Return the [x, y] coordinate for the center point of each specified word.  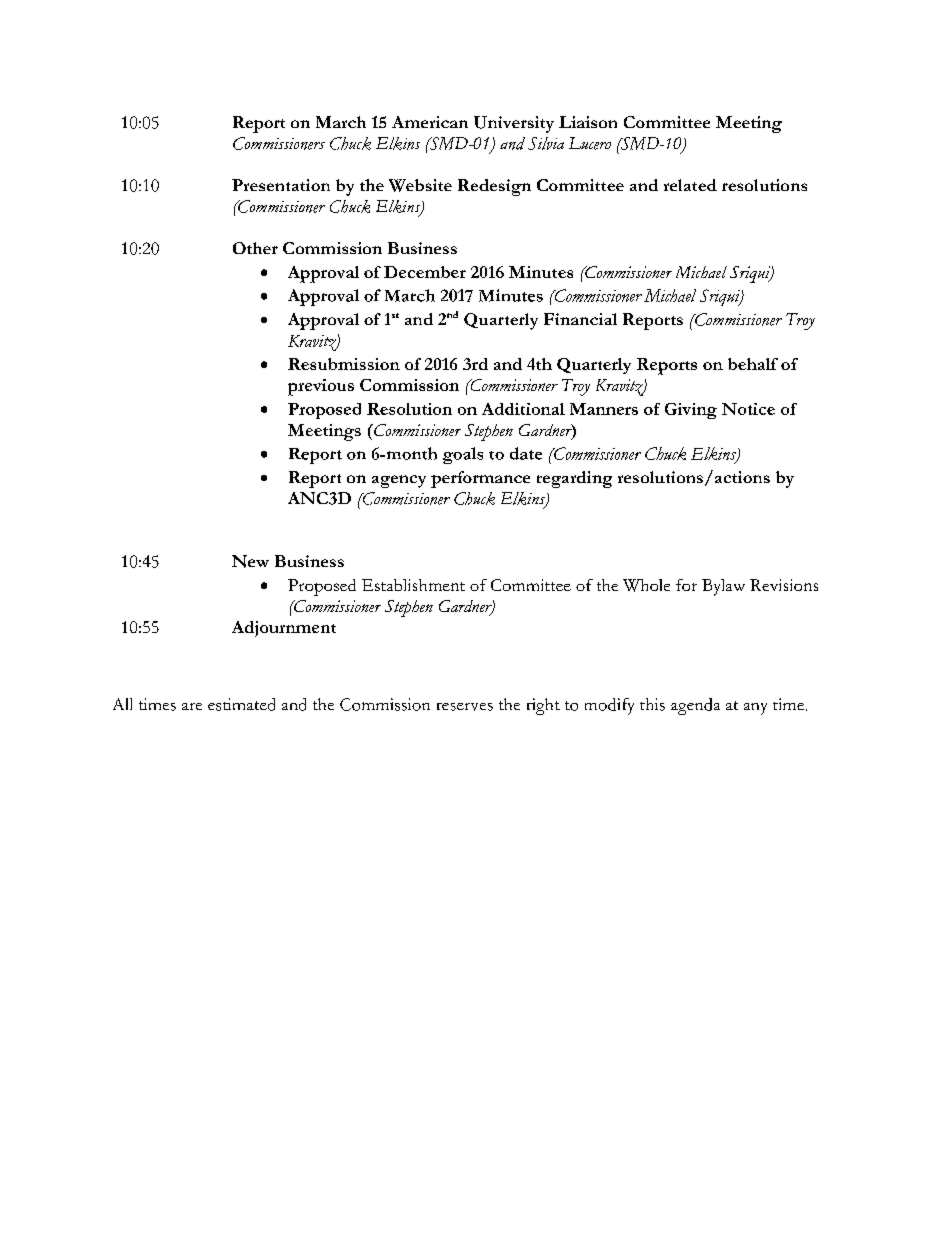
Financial [580, 319]
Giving [691, 411]
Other [255, 248]
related [690, 185]
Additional [523, 409]
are [192, 706]
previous [321, 387]
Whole [646, 585]
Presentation [281, 185]
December [425, 272]
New [250, 561]
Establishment [413, 585]
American [430, 122]
